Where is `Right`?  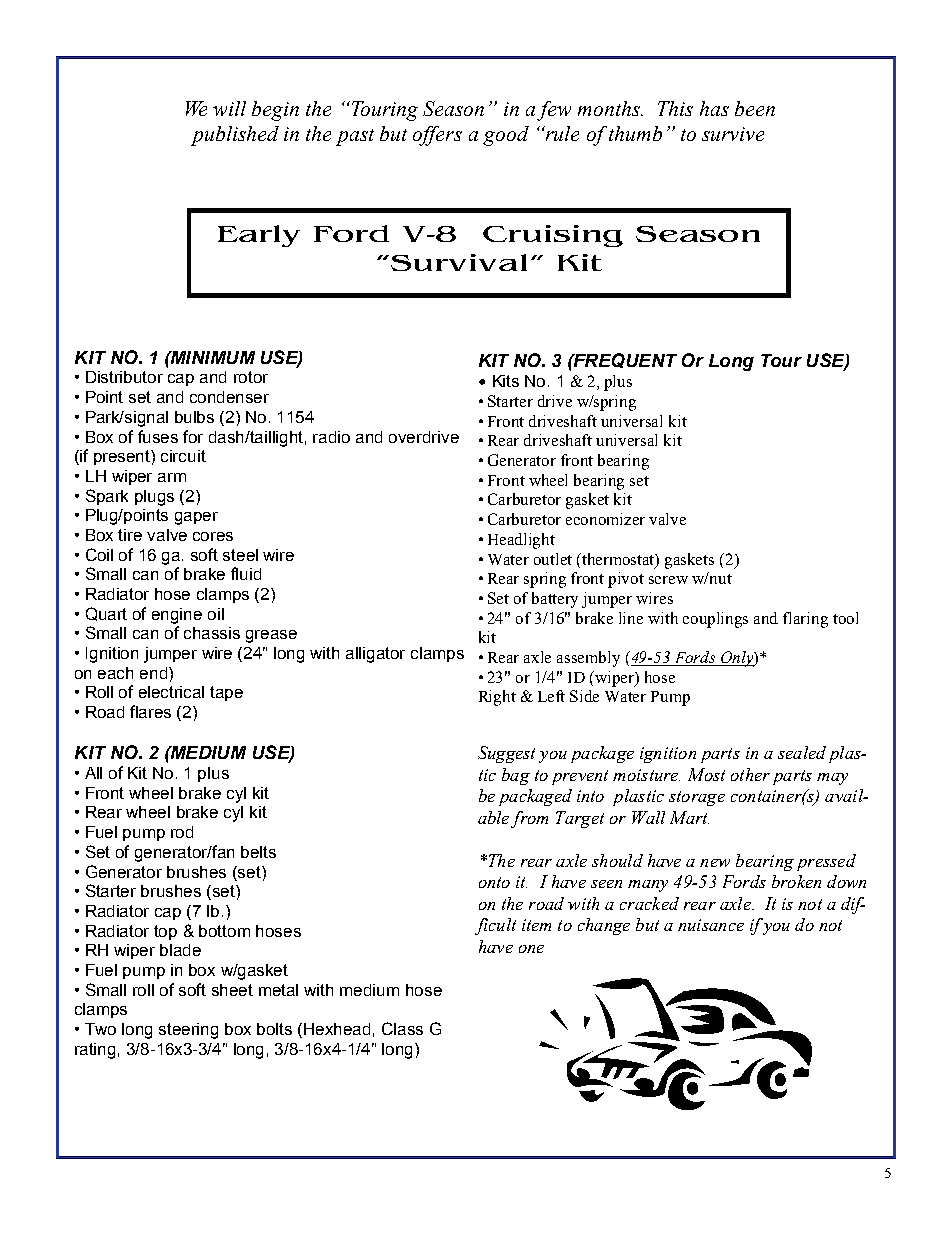 Right is located at coordinates (497, 698).
